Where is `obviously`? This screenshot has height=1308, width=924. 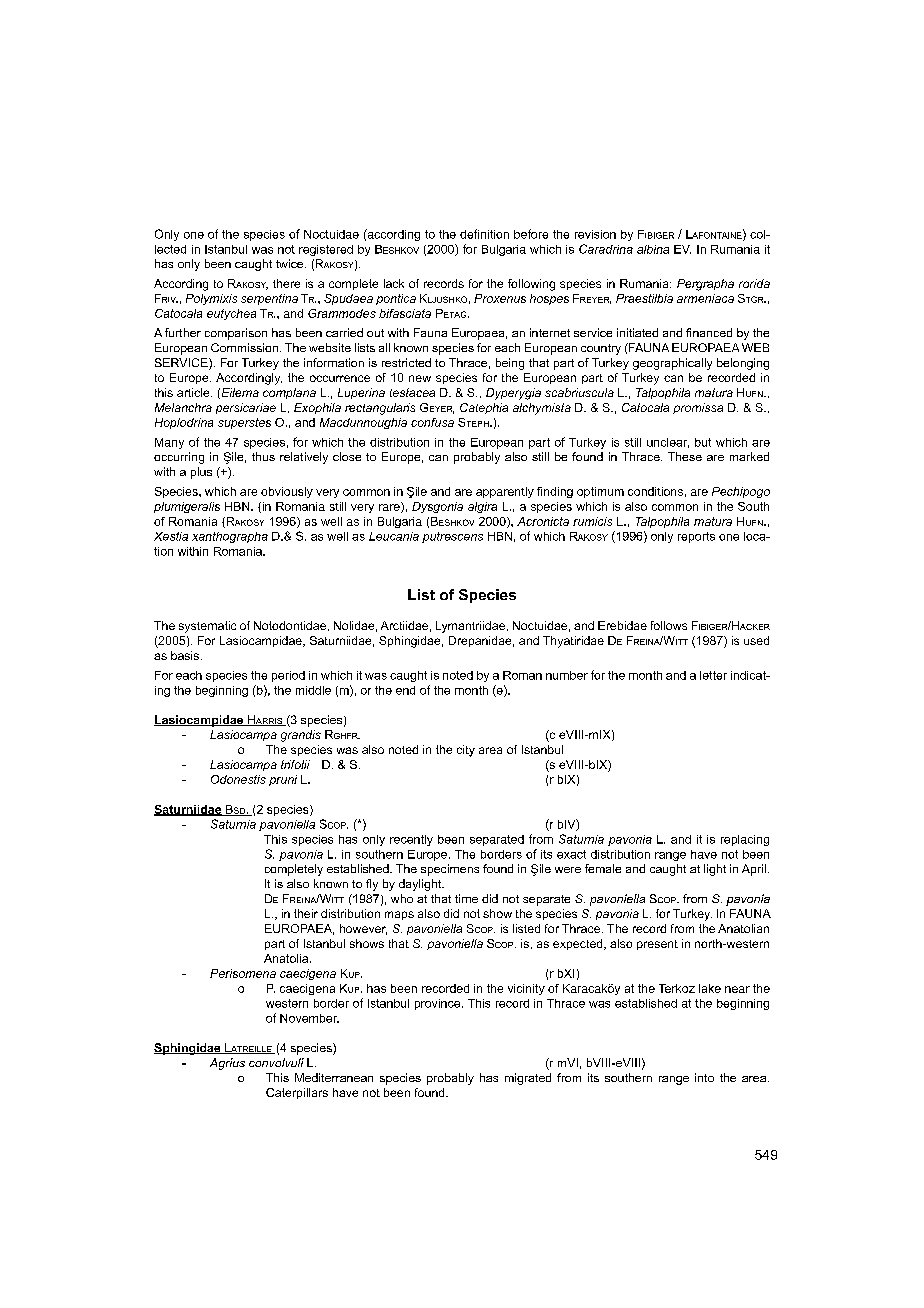
obviously is located at coordinates (287, 492).
